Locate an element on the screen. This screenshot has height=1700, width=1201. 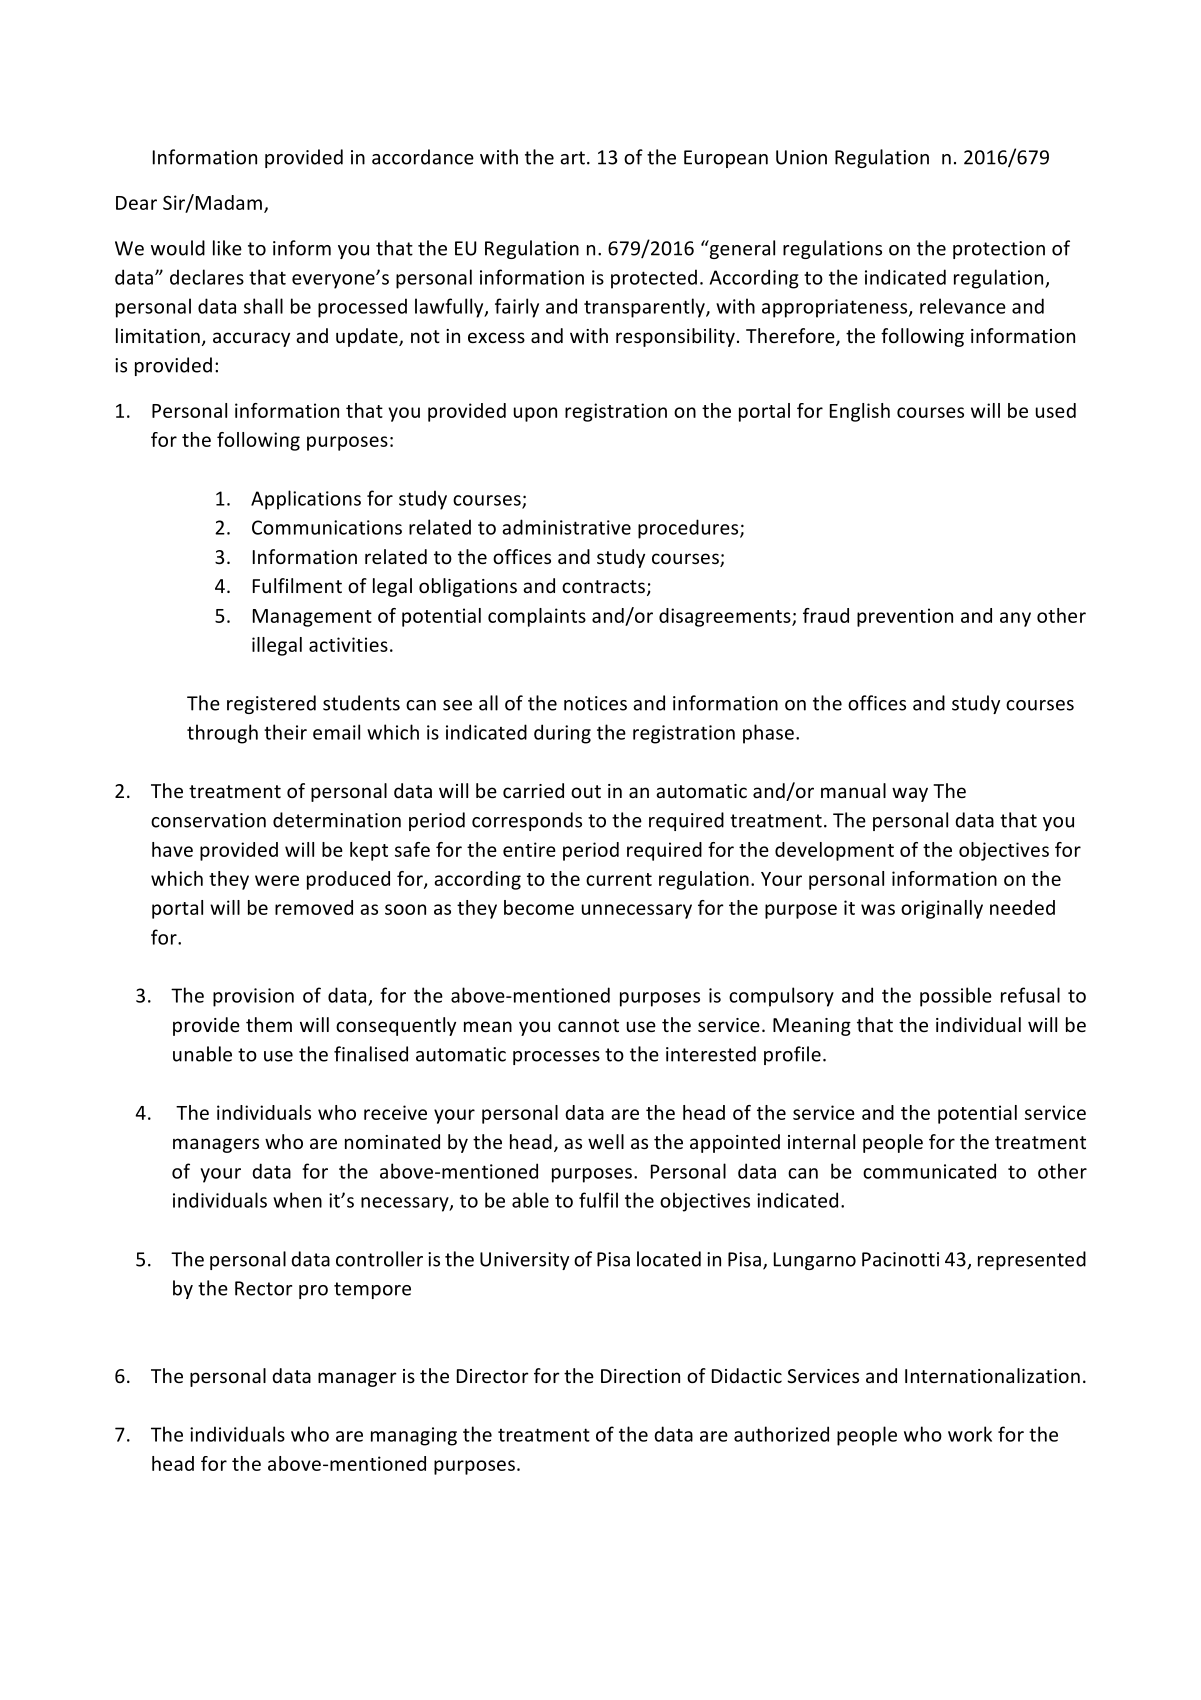
like is located at coordinates (227, 248).
